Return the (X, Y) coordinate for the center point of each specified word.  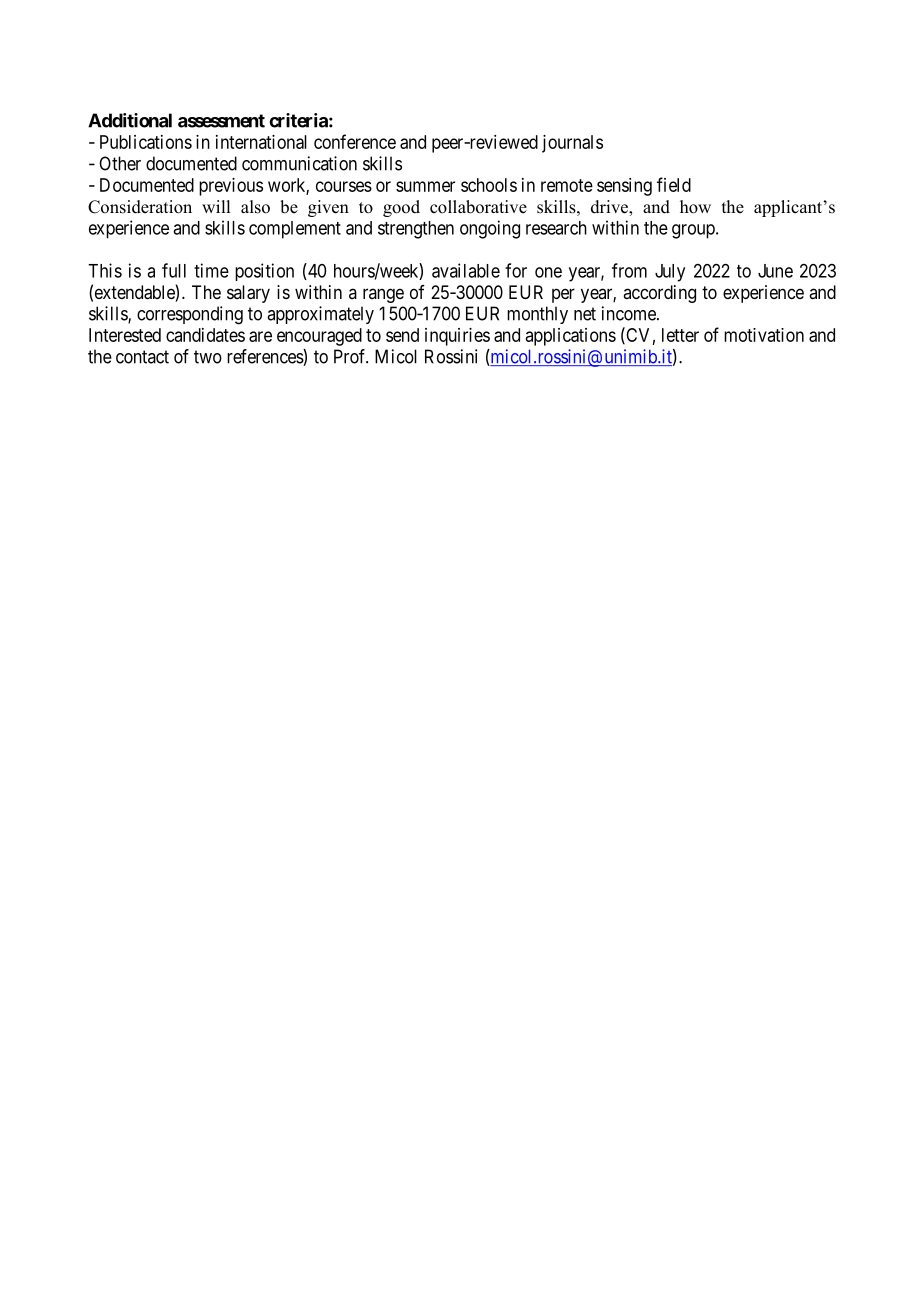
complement (295, 230)
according (659, 294)
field (674, 184)
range (383, 295)
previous (231, 187)
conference (355, 141)
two (208, 357)
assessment (221, 121)
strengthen (416, 230)
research (556, 228)
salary (248, 294)
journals (572, 144)
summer (425, 186)
